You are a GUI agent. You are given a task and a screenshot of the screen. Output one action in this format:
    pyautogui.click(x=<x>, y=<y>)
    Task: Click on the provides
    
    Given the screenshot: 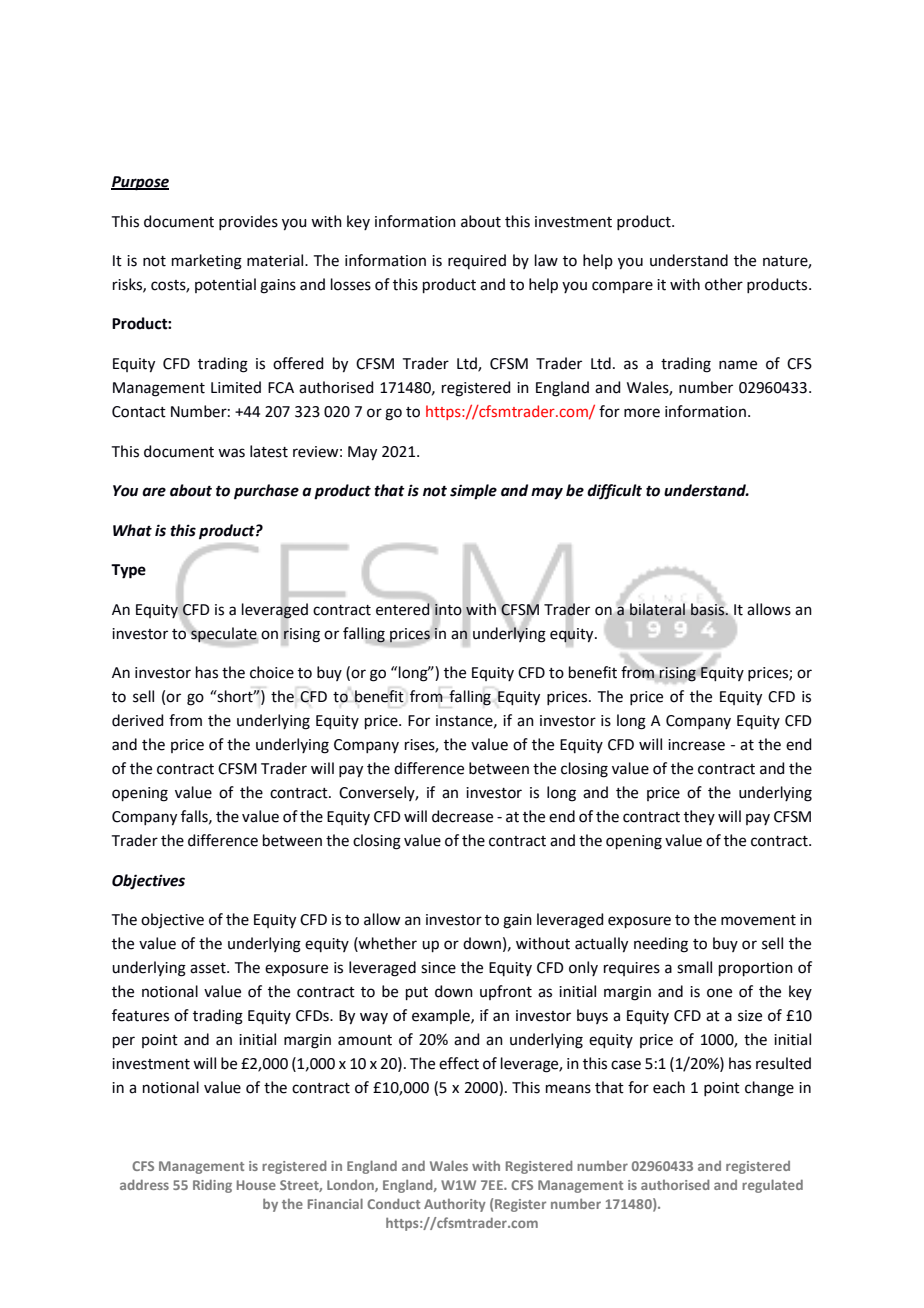 What is the action you would take?
    pyautogui.click(x=248, y=222)
